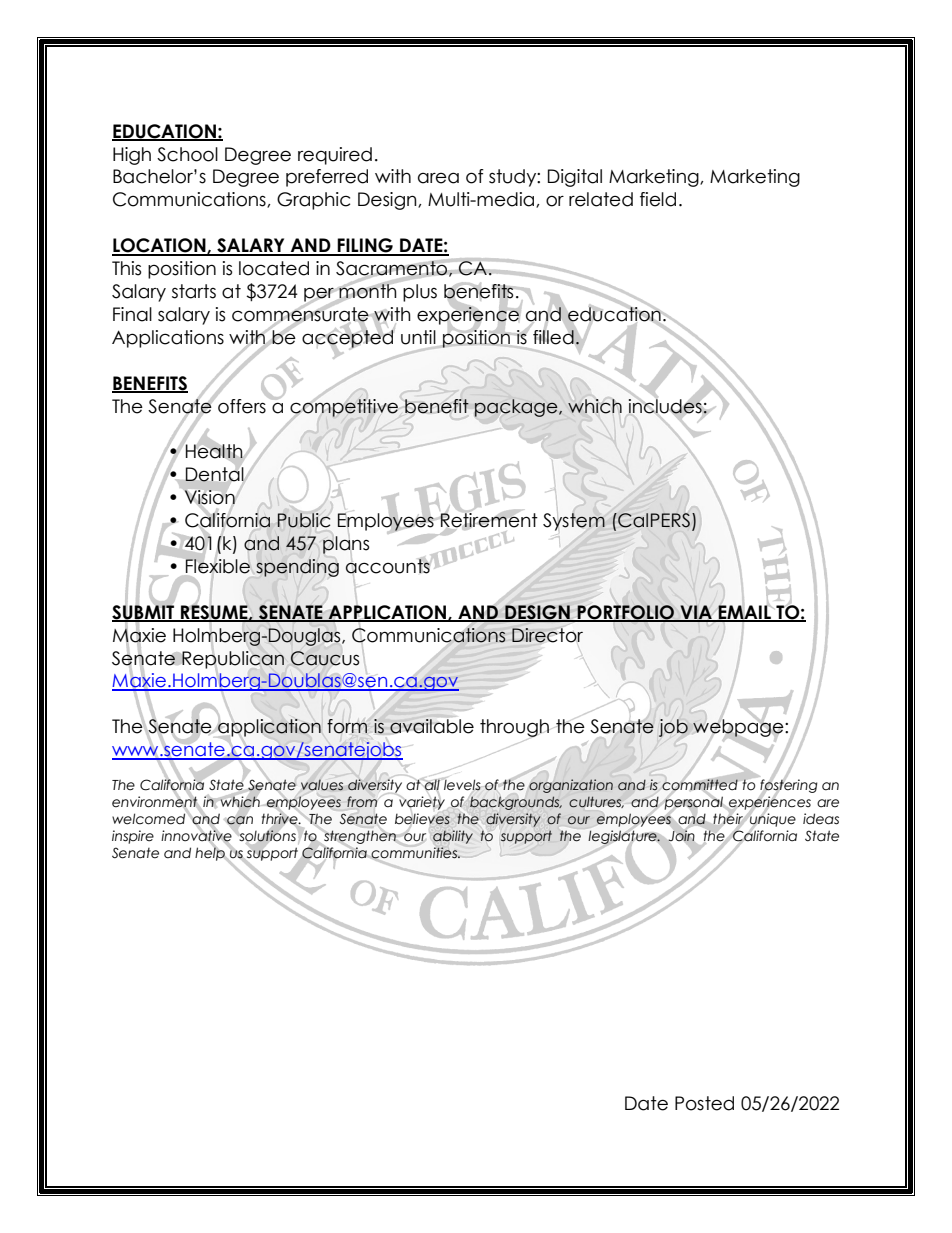 The width and height of the screenshot is (952, 1233). What do you see at coordinates (704, 1103) in the screenshot?
I see `Posted` at bounding box center [704, 1103].
